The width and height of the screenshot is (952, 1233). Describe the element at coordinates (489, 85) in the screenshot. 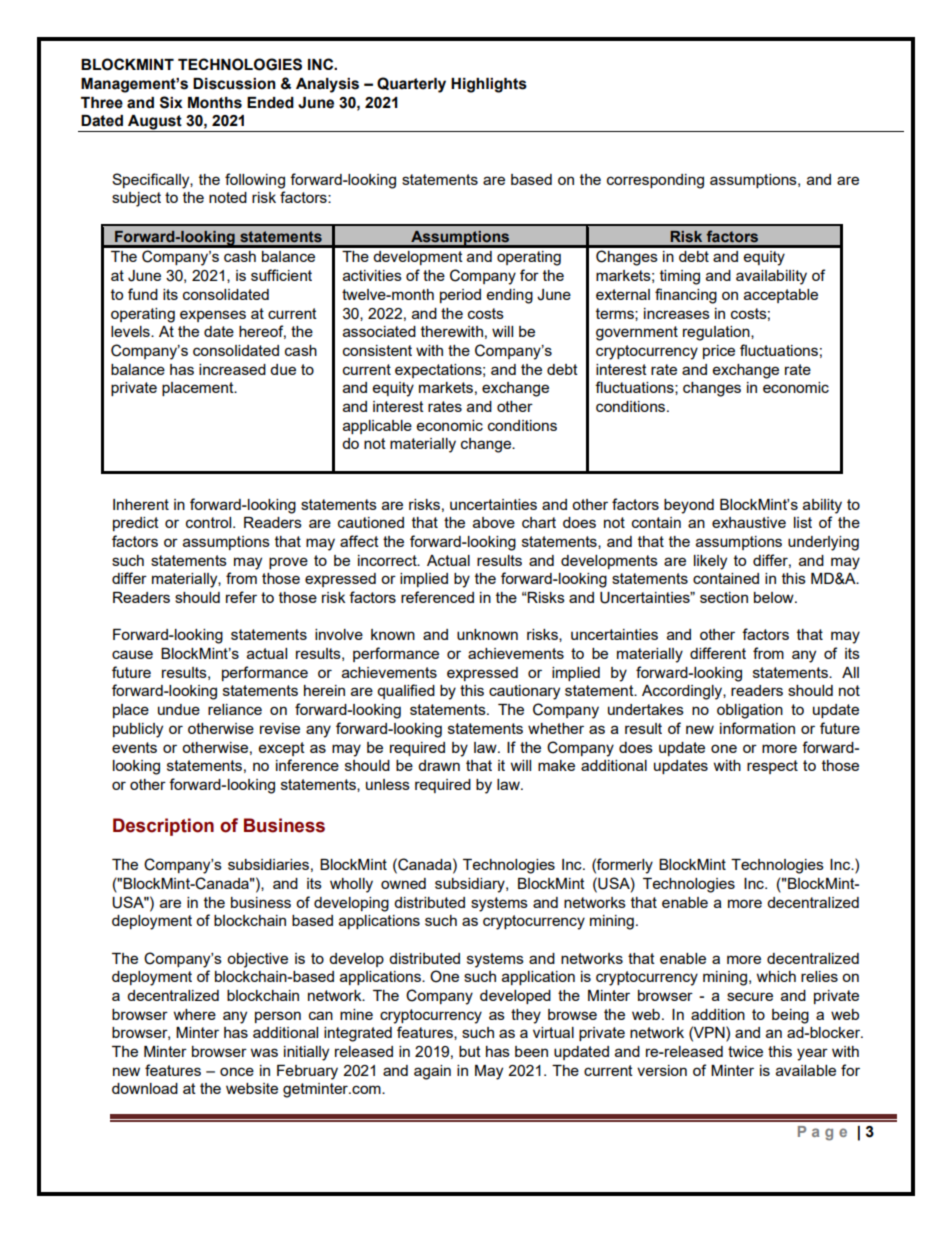

I see `Highlights` at that location.
